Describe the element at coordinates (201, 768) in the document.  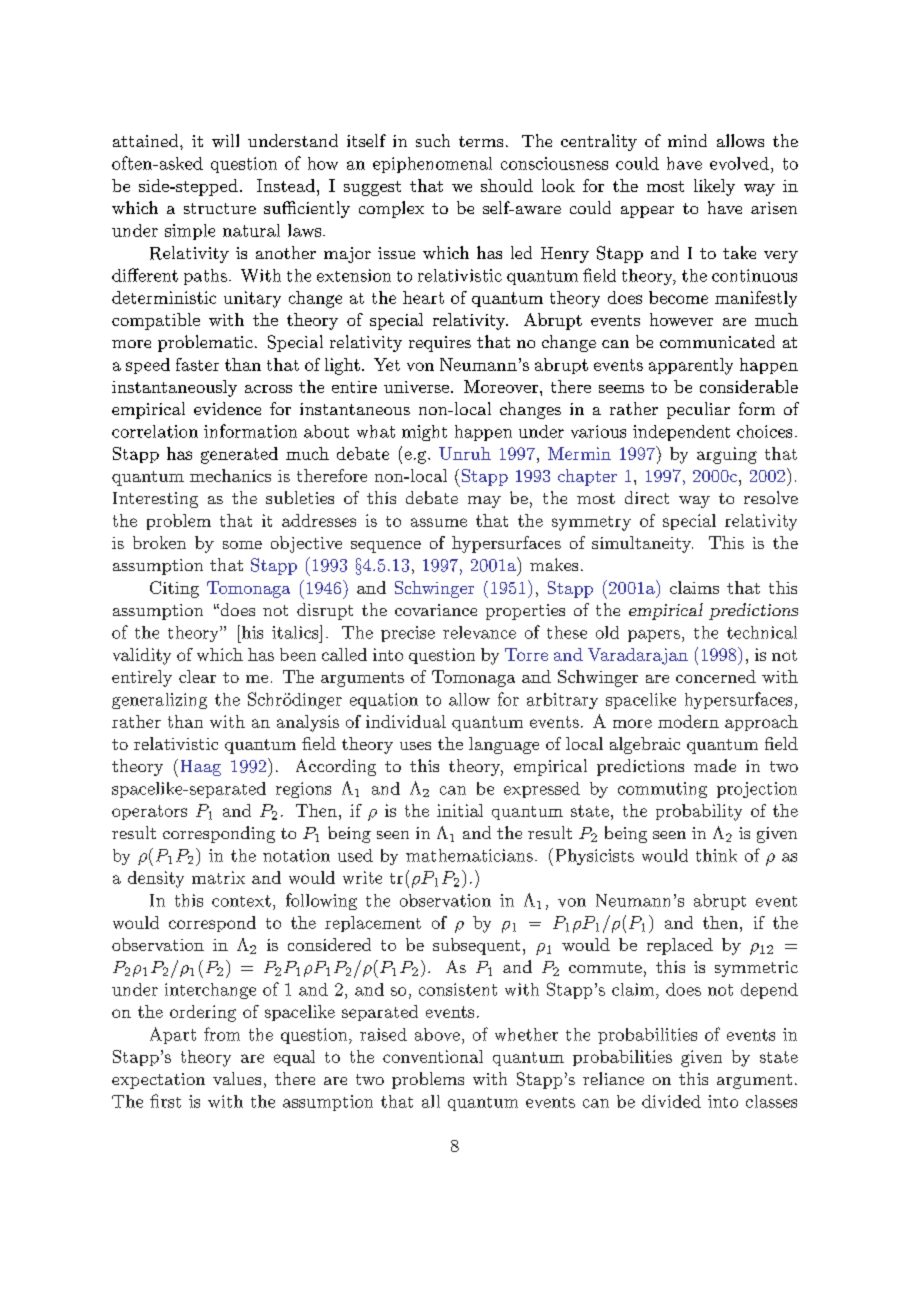
I see `Haag` at that location.
